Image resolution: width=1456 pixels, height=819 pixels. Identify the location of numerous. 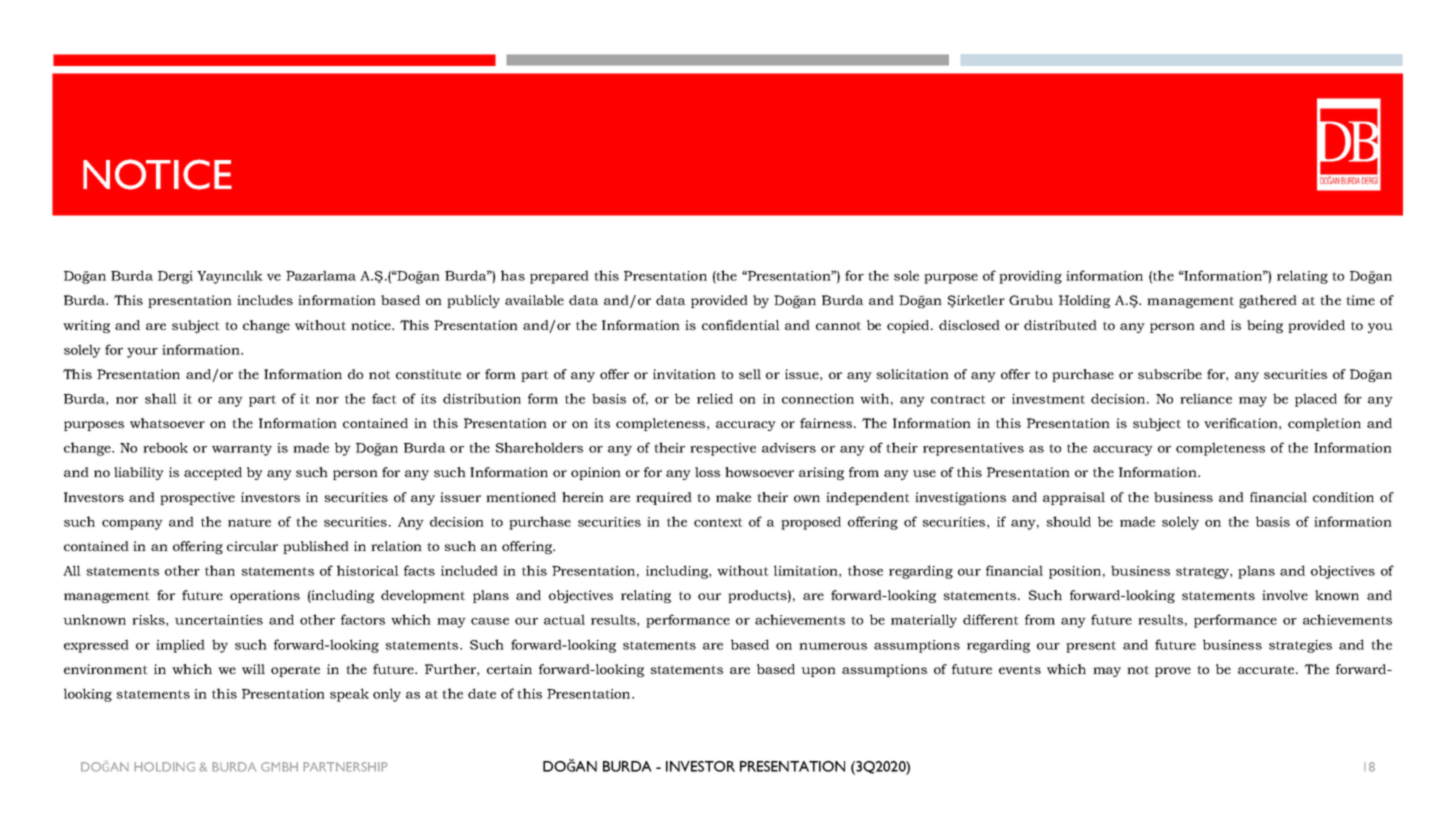
(833, 646).
